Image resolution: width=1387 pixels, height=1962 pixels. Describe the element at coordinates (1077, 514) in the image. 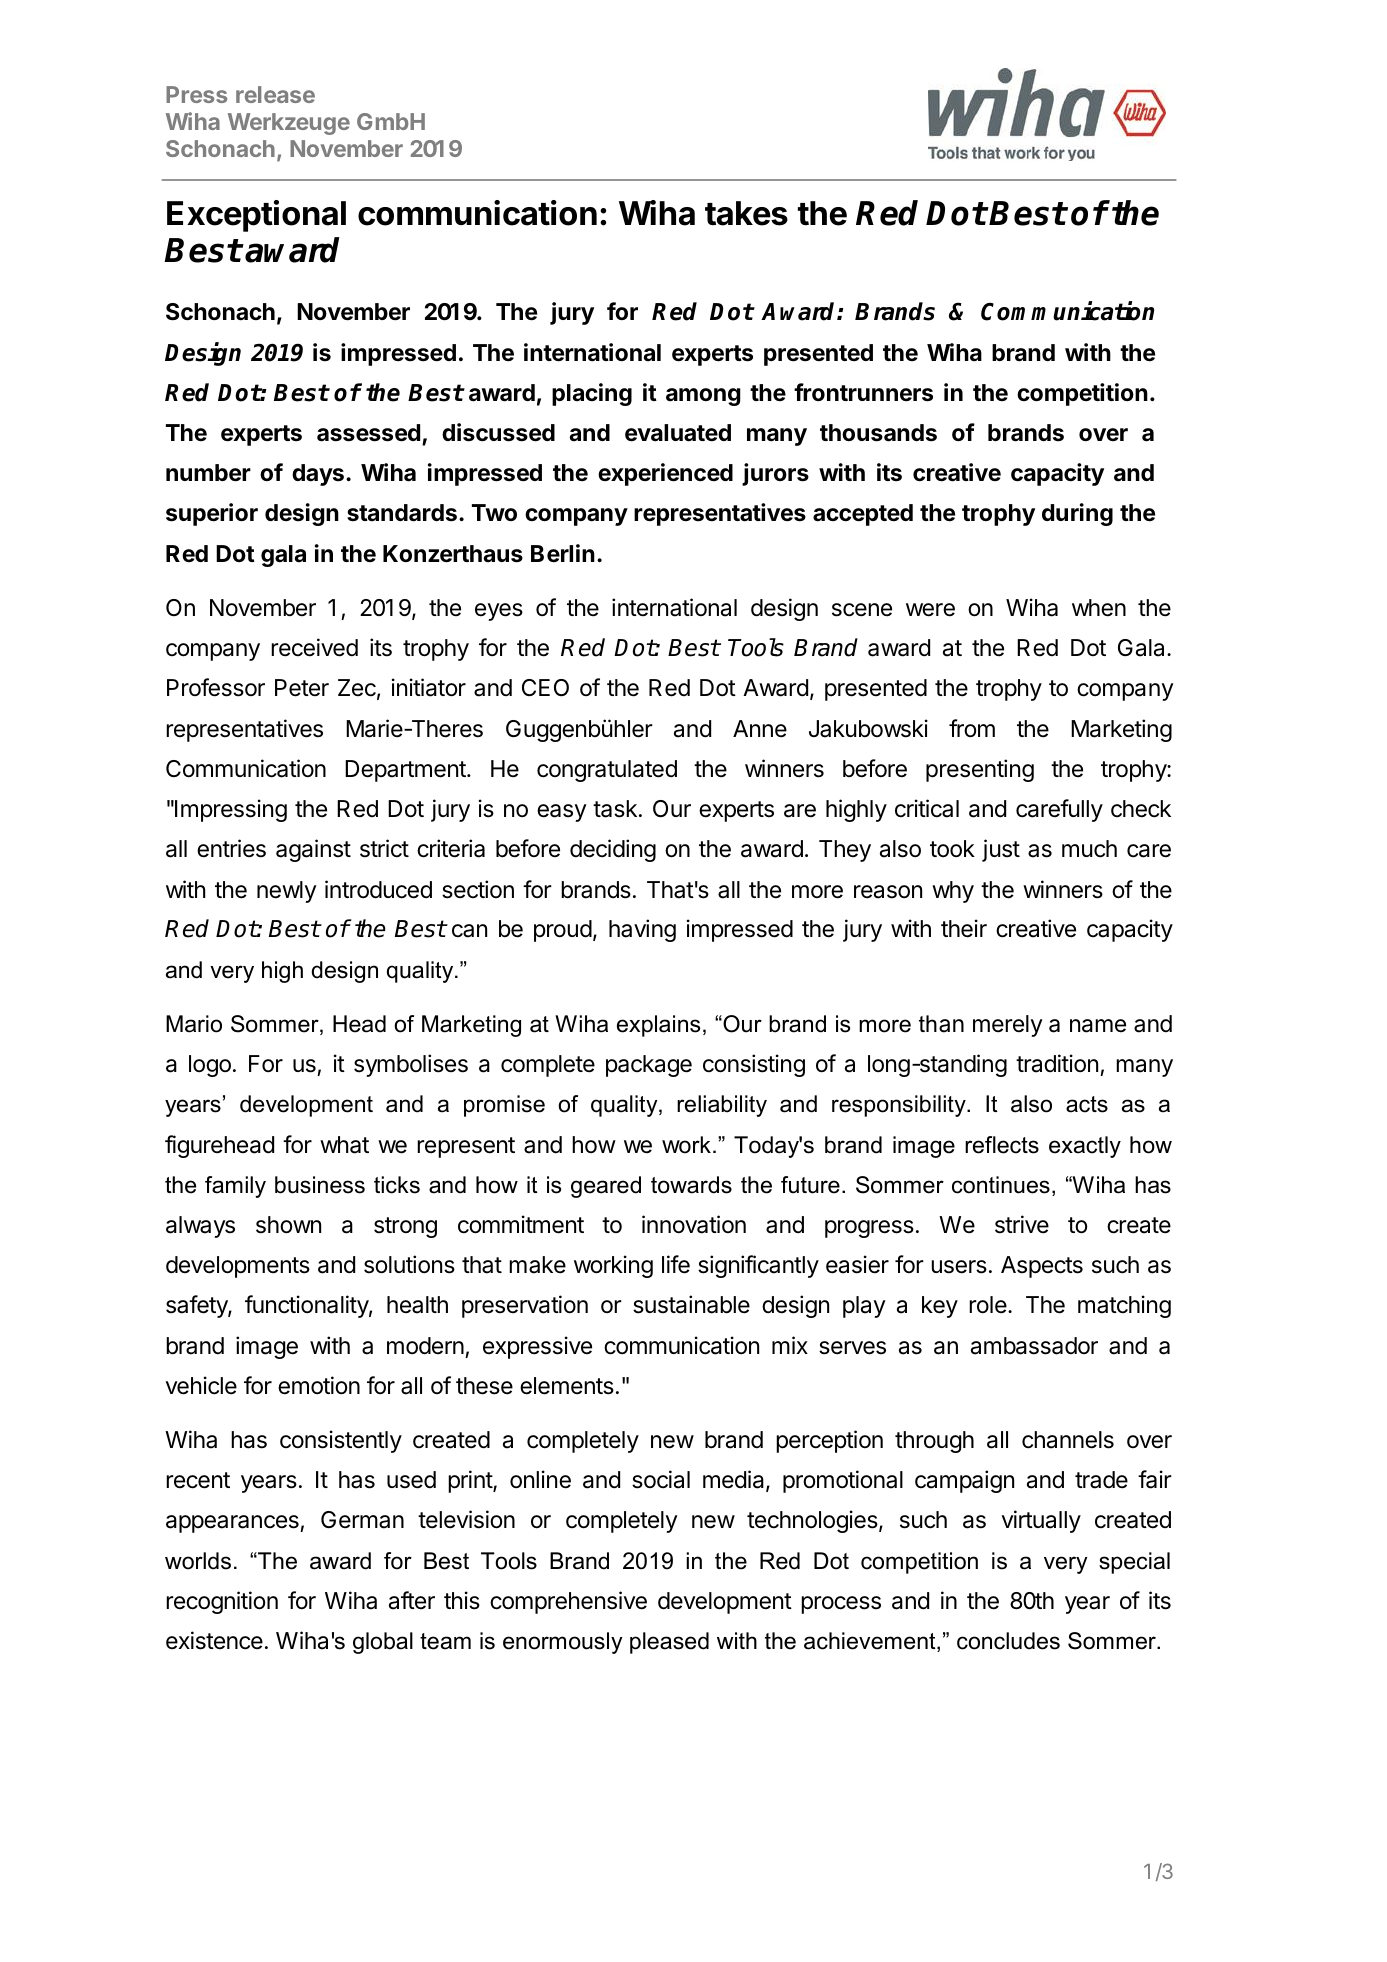

I see `during` at that location.
